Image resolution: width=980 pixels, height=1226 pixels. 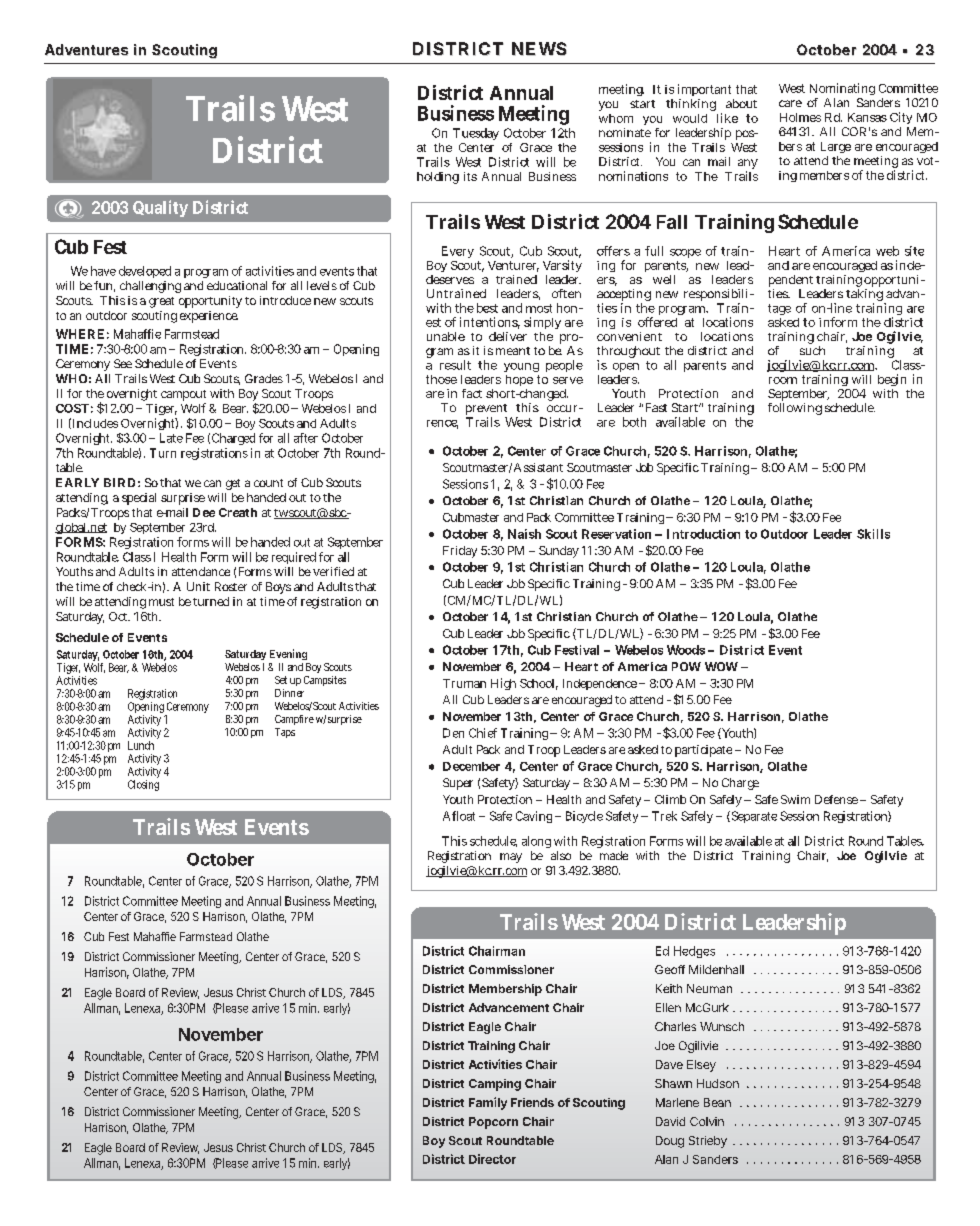 What do you see at coordinates (694, 952) in the screenshot?
I see `Hedges` at bounding box center [694, 952].
